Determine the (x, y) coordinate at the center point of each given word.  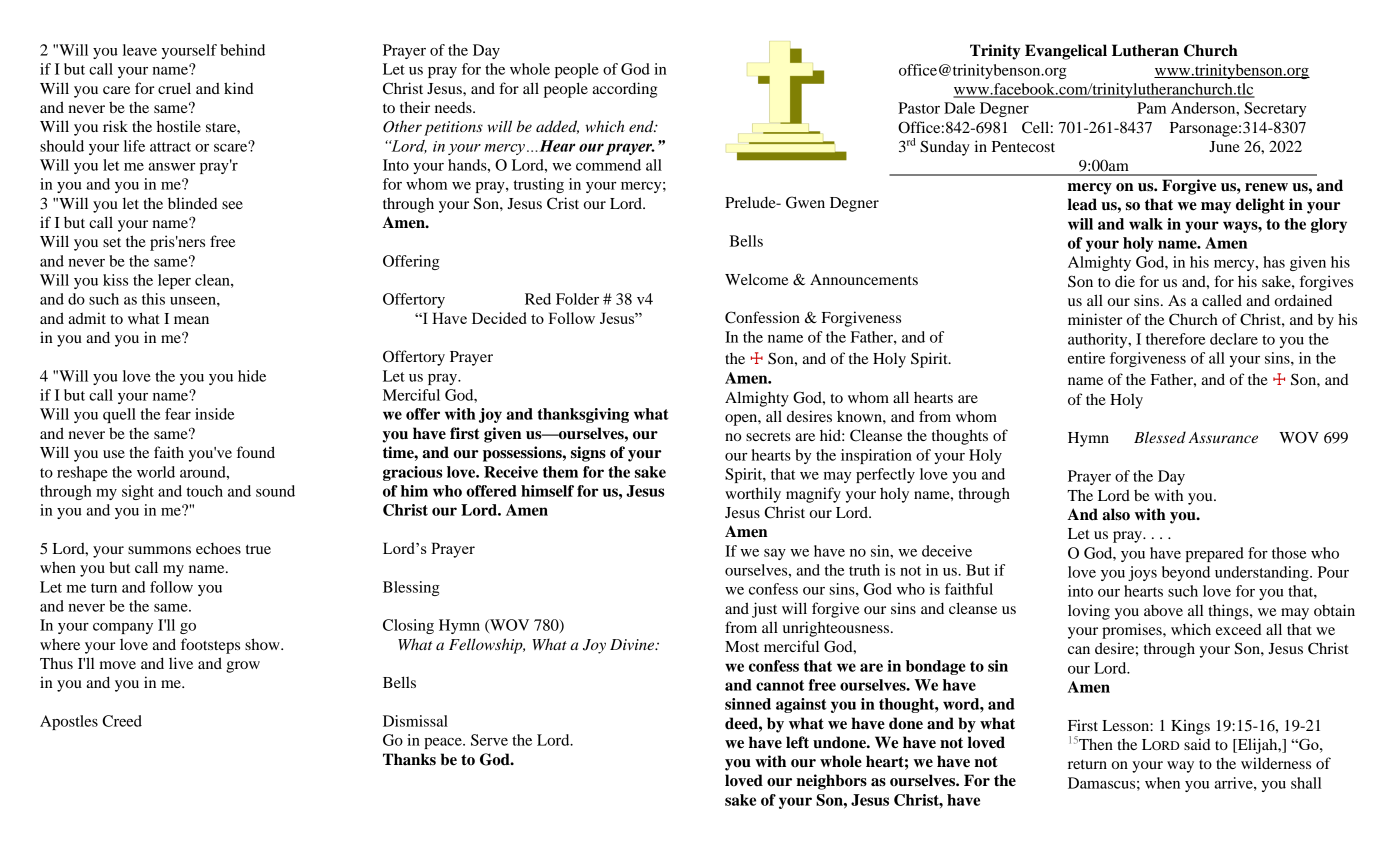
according (624, 90)
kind (239, 88)
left (797, 742)
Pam (1151, 108)
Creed (122, 721)
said (1197, 744)
